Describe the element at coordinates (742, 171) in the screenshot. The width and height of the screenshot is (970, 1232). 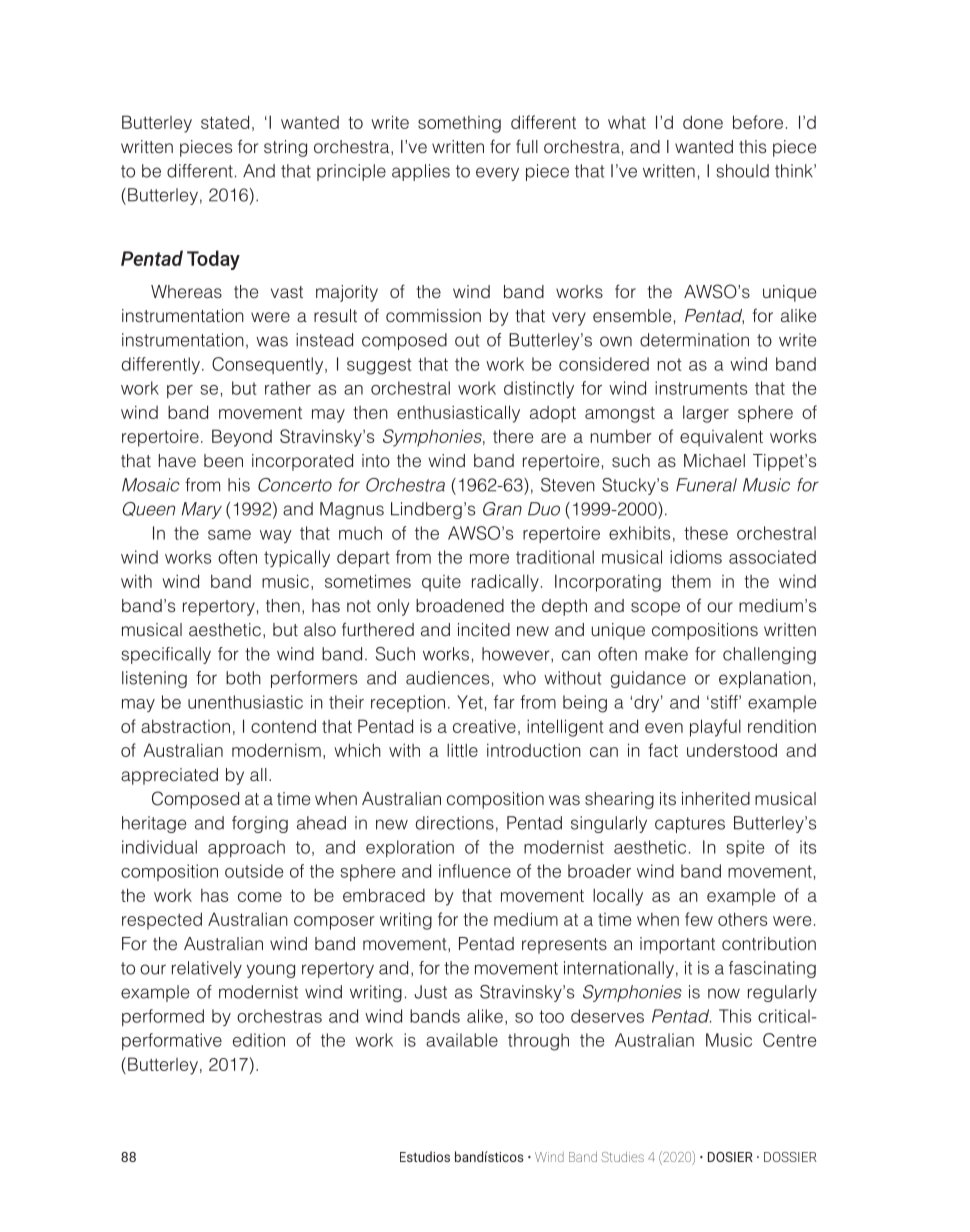
I see `should` at that location.
